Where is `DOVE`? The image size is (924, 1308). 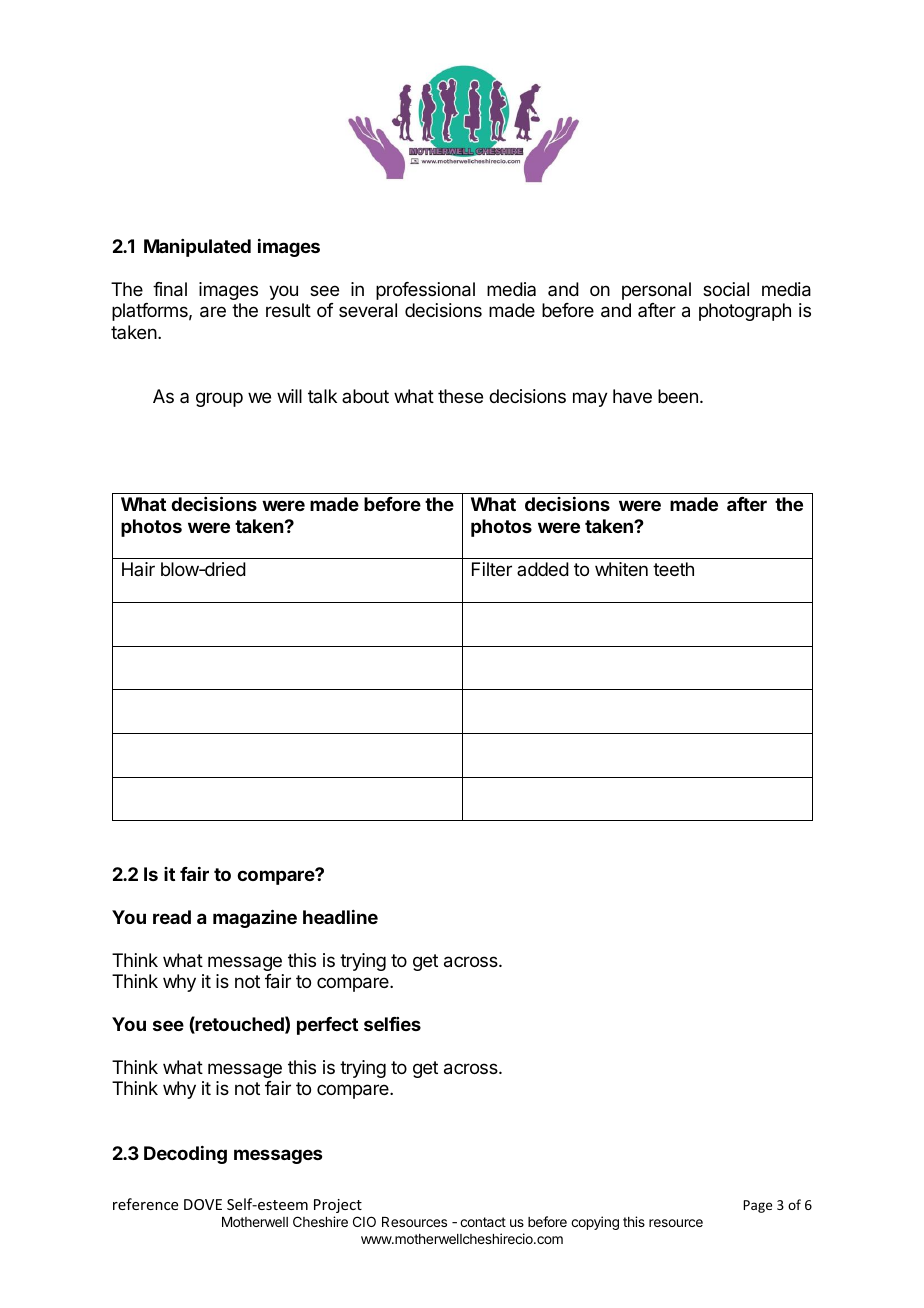 DOVE is located at coordinates (203, 1204).
